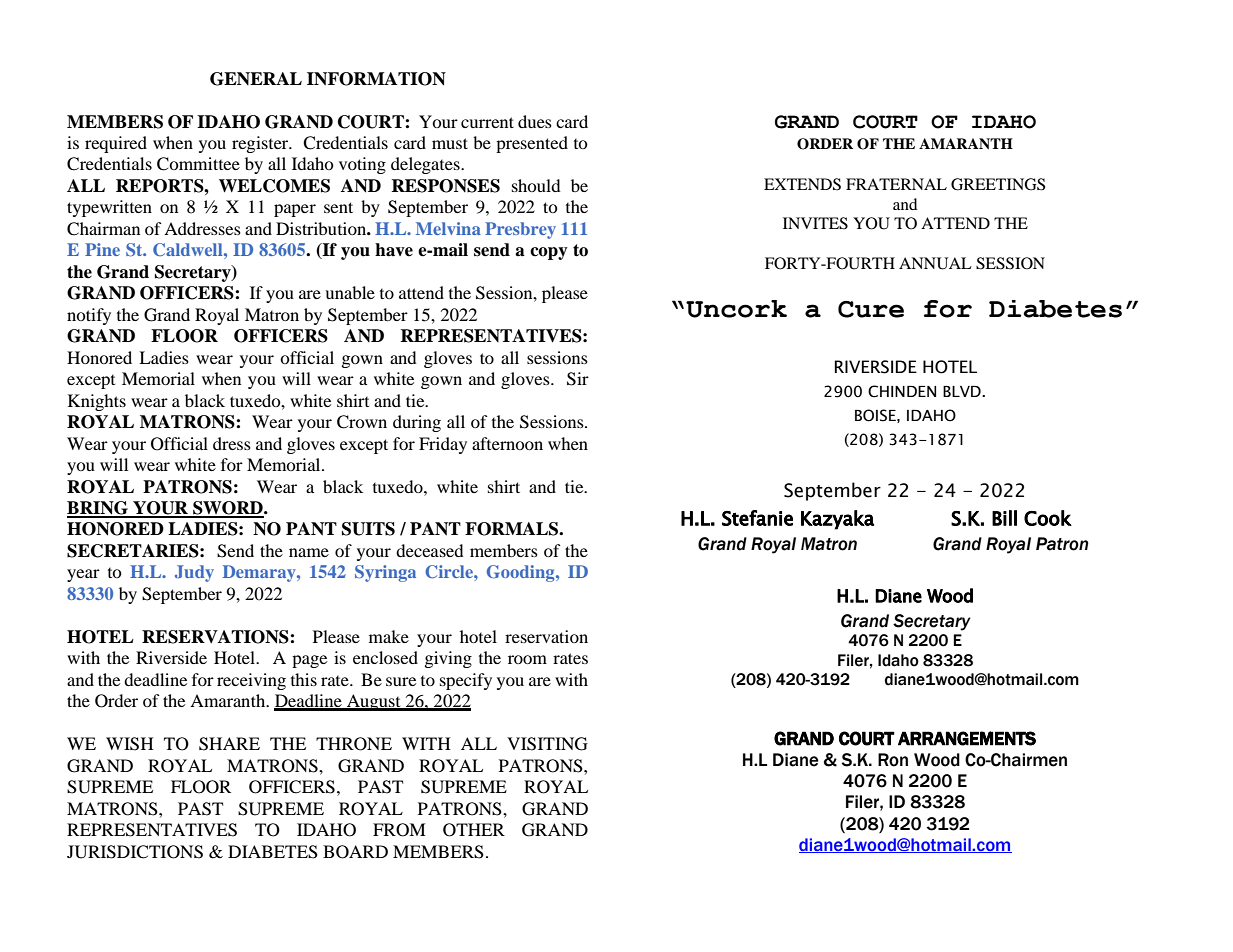  What do you see at coordinates (549, 253) in the image?
I see `copy` at bounding box center [549, 253].
